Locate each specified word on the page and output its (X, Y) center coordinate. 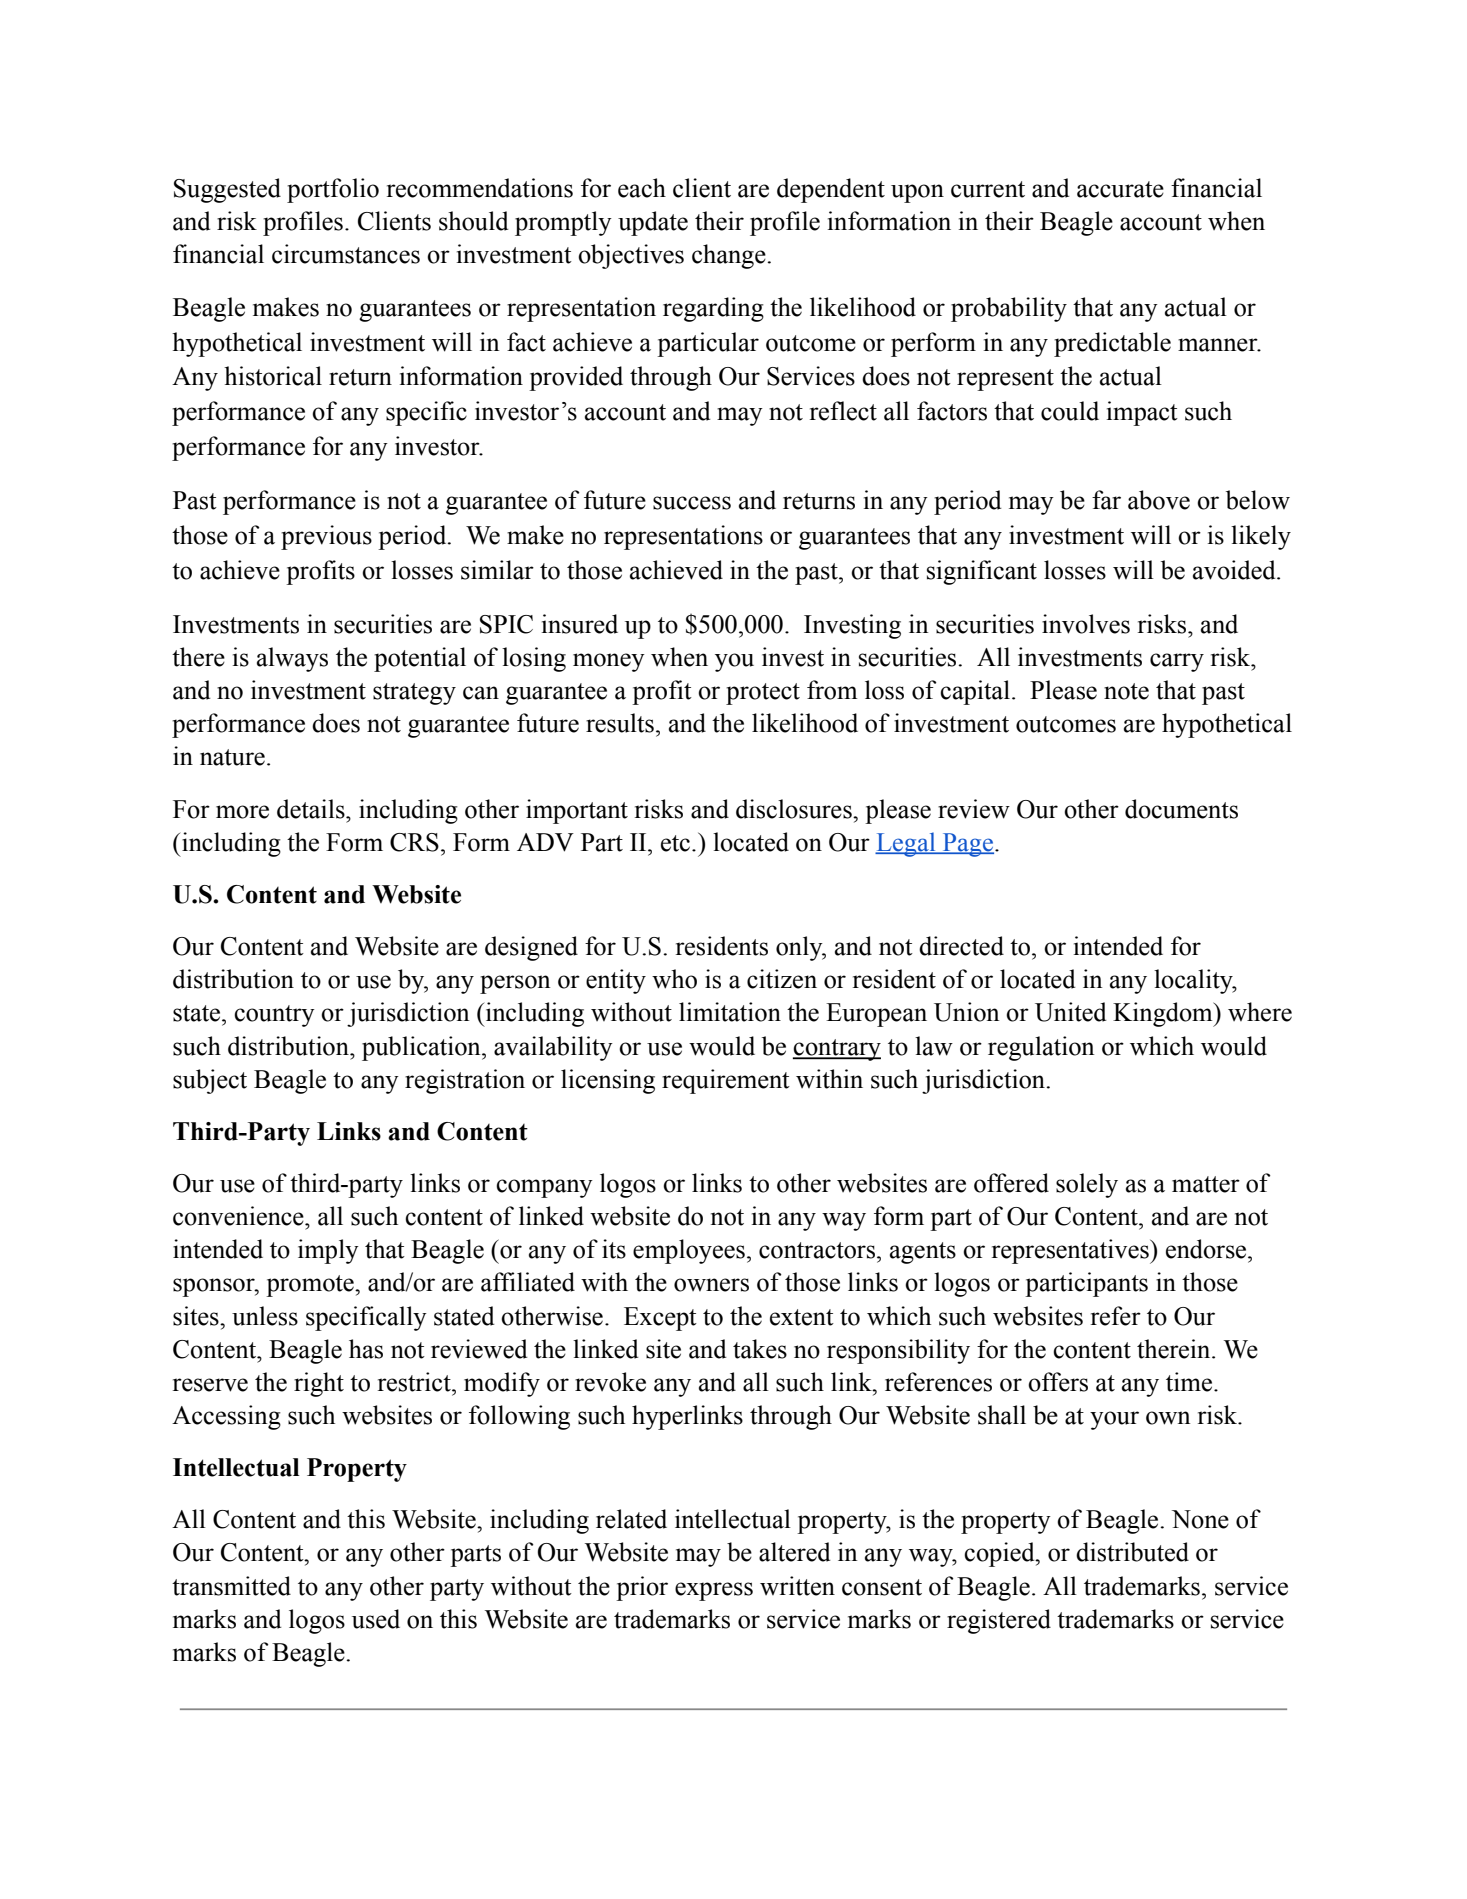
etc (675, 843)
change (730, 256)
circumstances (346, 254)
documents (1181, 809)
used (376, 1619)
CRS (414, 842)
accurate (1120, 189)
